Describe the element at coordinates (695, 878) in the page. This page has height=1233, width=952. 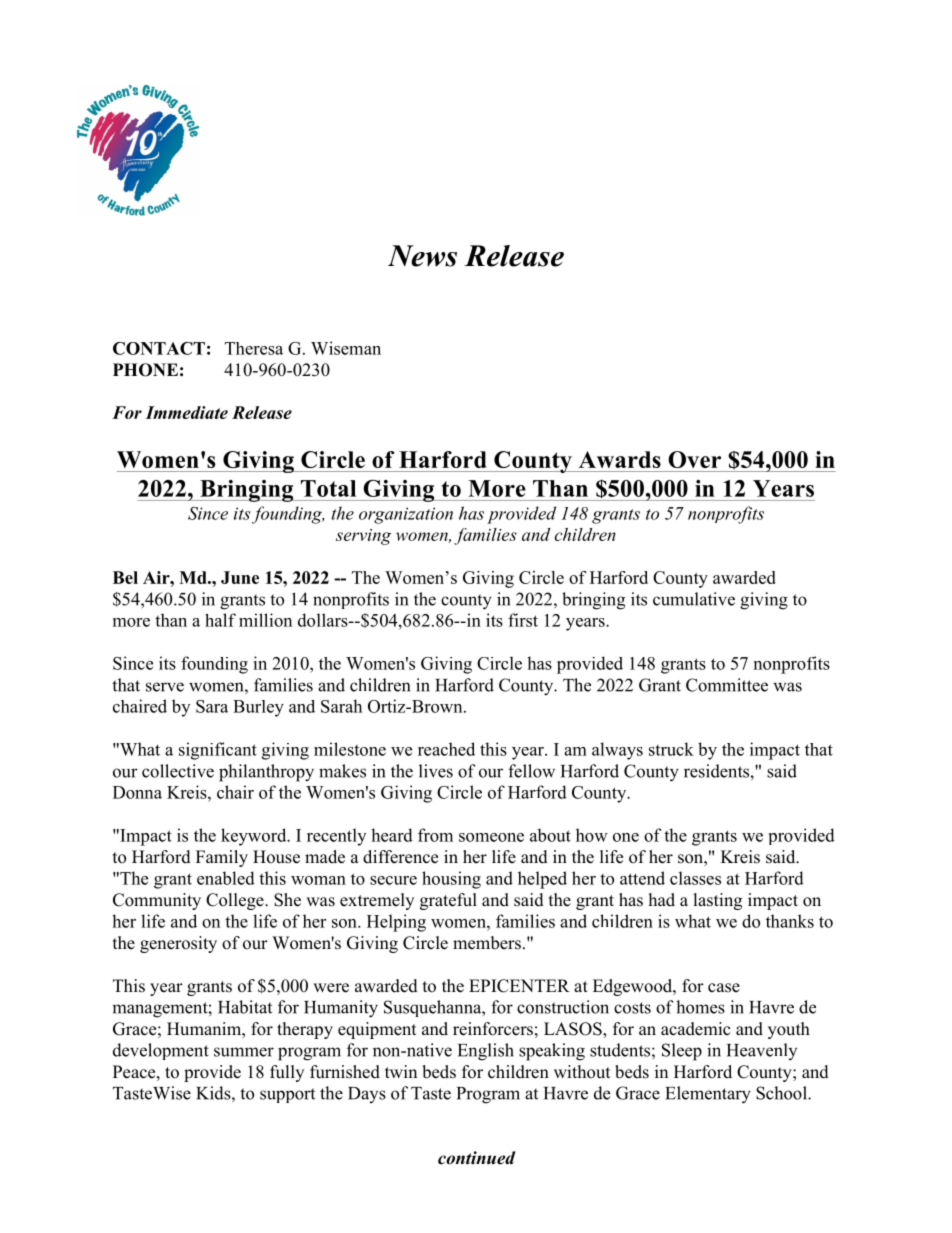
I see `classes` at that location.
